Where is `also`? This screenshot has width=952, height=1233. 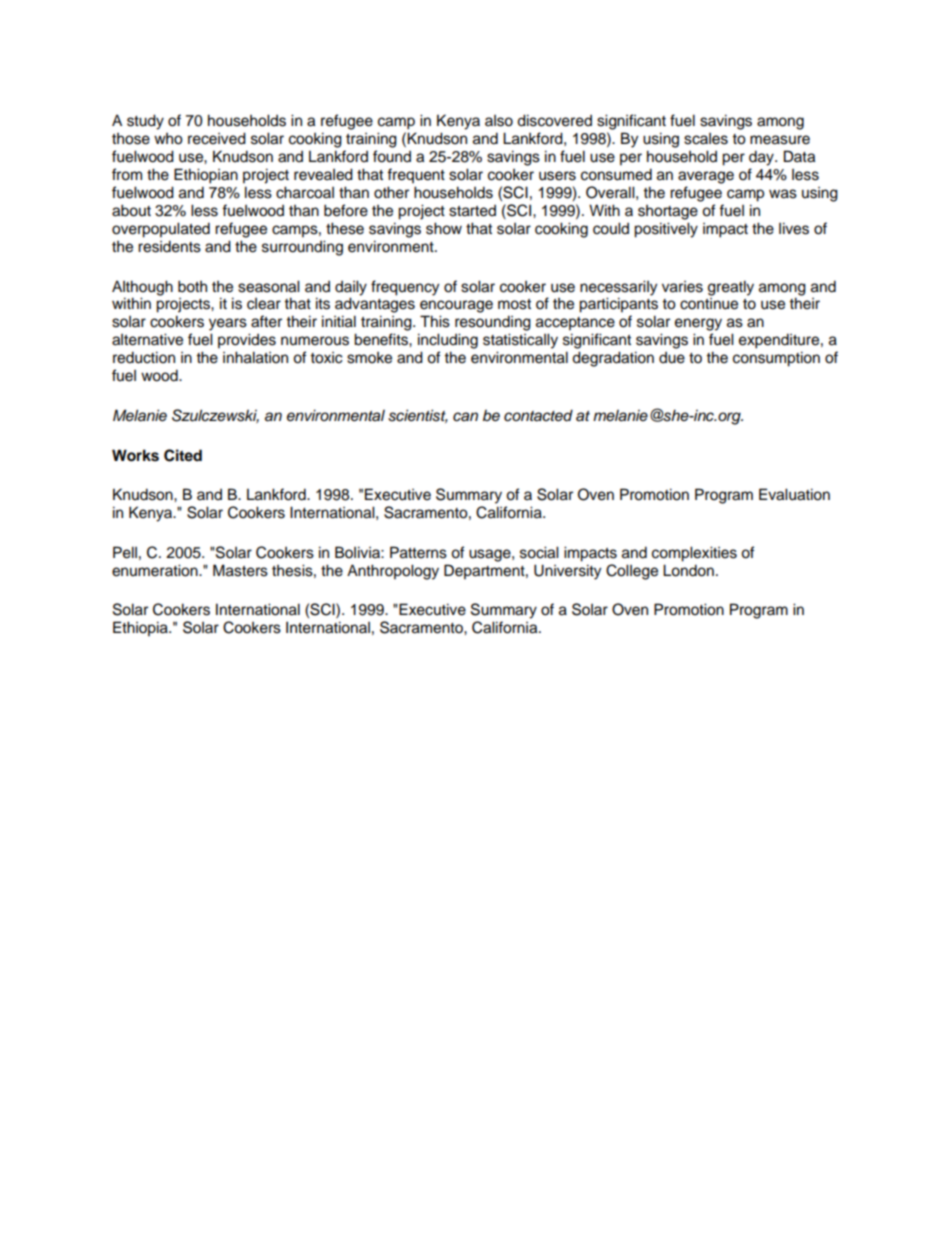
also is located at coordinates (499, 121).
